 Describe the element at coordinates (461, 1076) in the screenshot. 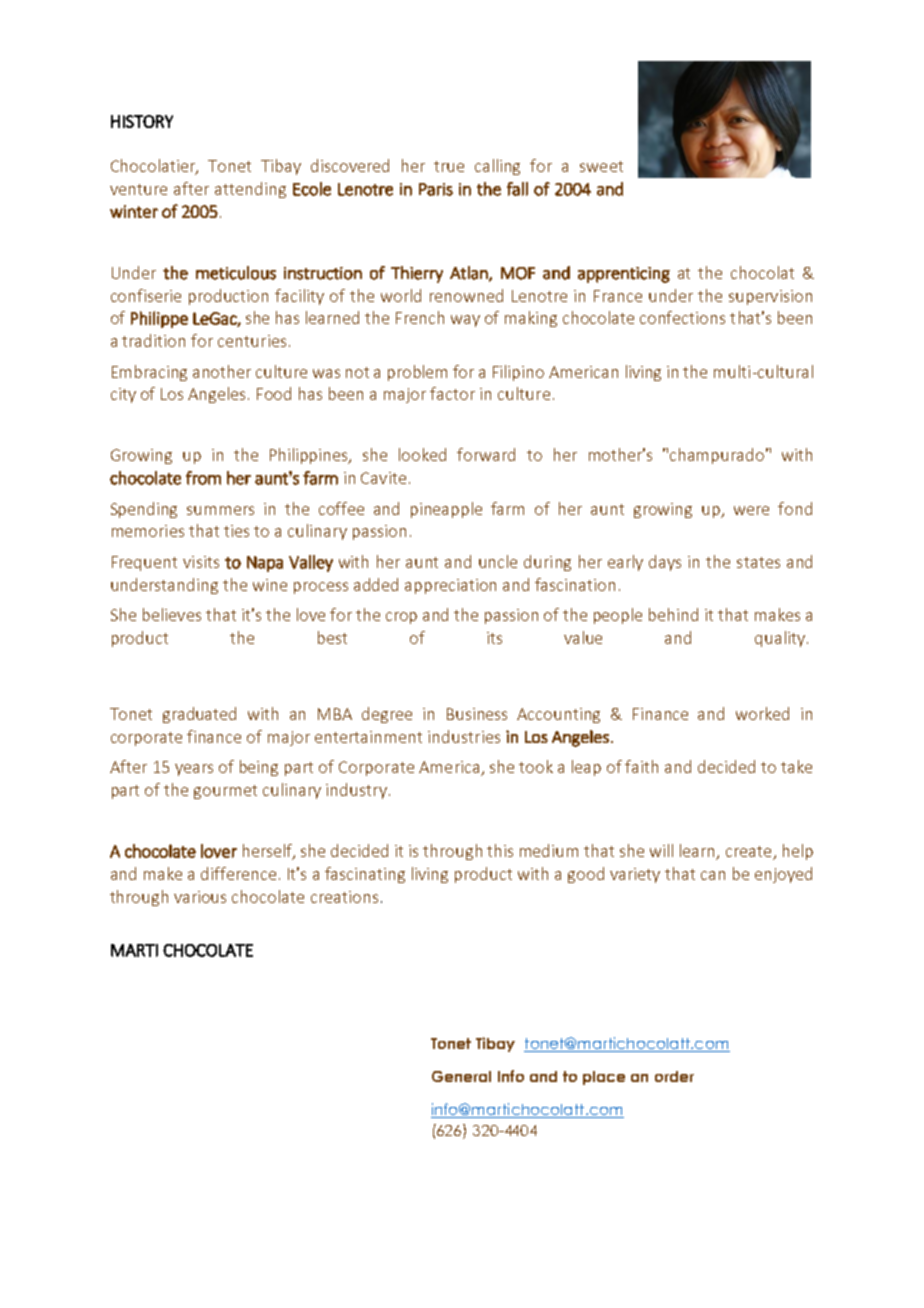

I see `General` at that location.
